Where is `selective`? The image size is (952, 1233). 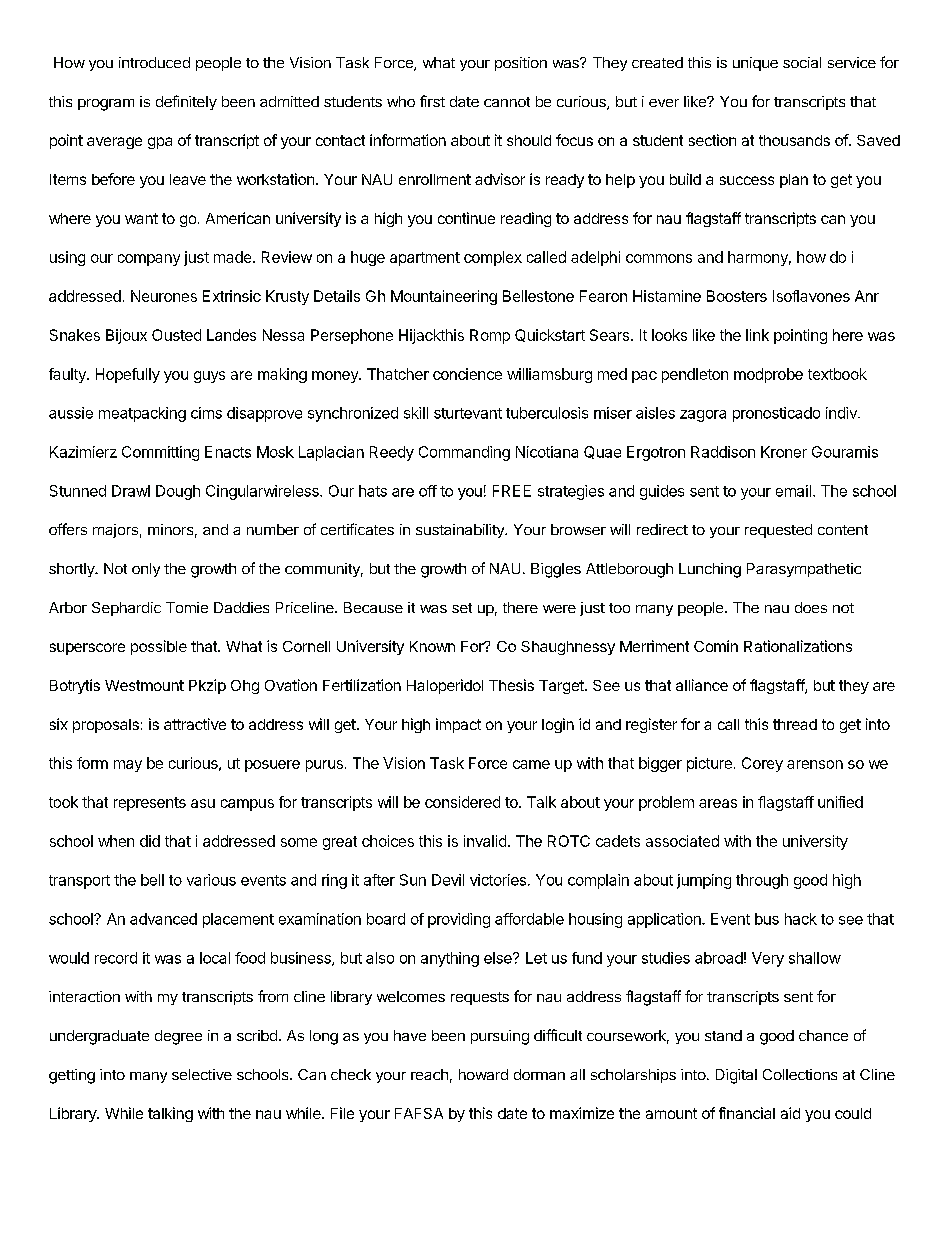
selective is located at coordinates (202, 1074).
